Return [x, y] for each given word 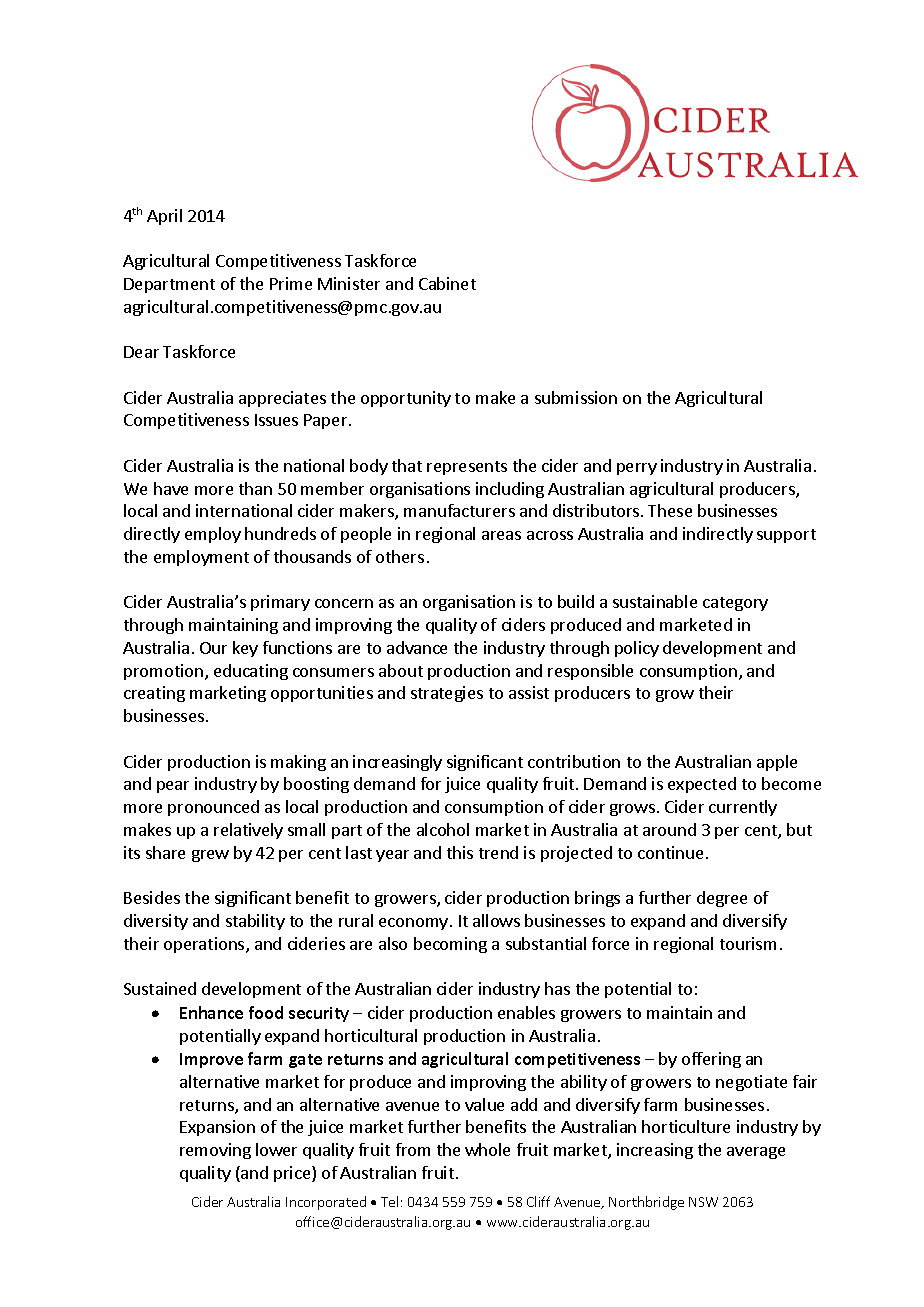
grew [210, 856]
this [460, 852]
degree [722, 899]
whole [487, 1149]
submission [576, 397]
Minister [349, 283]
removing [215, 1151]
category [735, 604]
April [164, 217]
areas [501, 535]
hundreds [280, 533]
